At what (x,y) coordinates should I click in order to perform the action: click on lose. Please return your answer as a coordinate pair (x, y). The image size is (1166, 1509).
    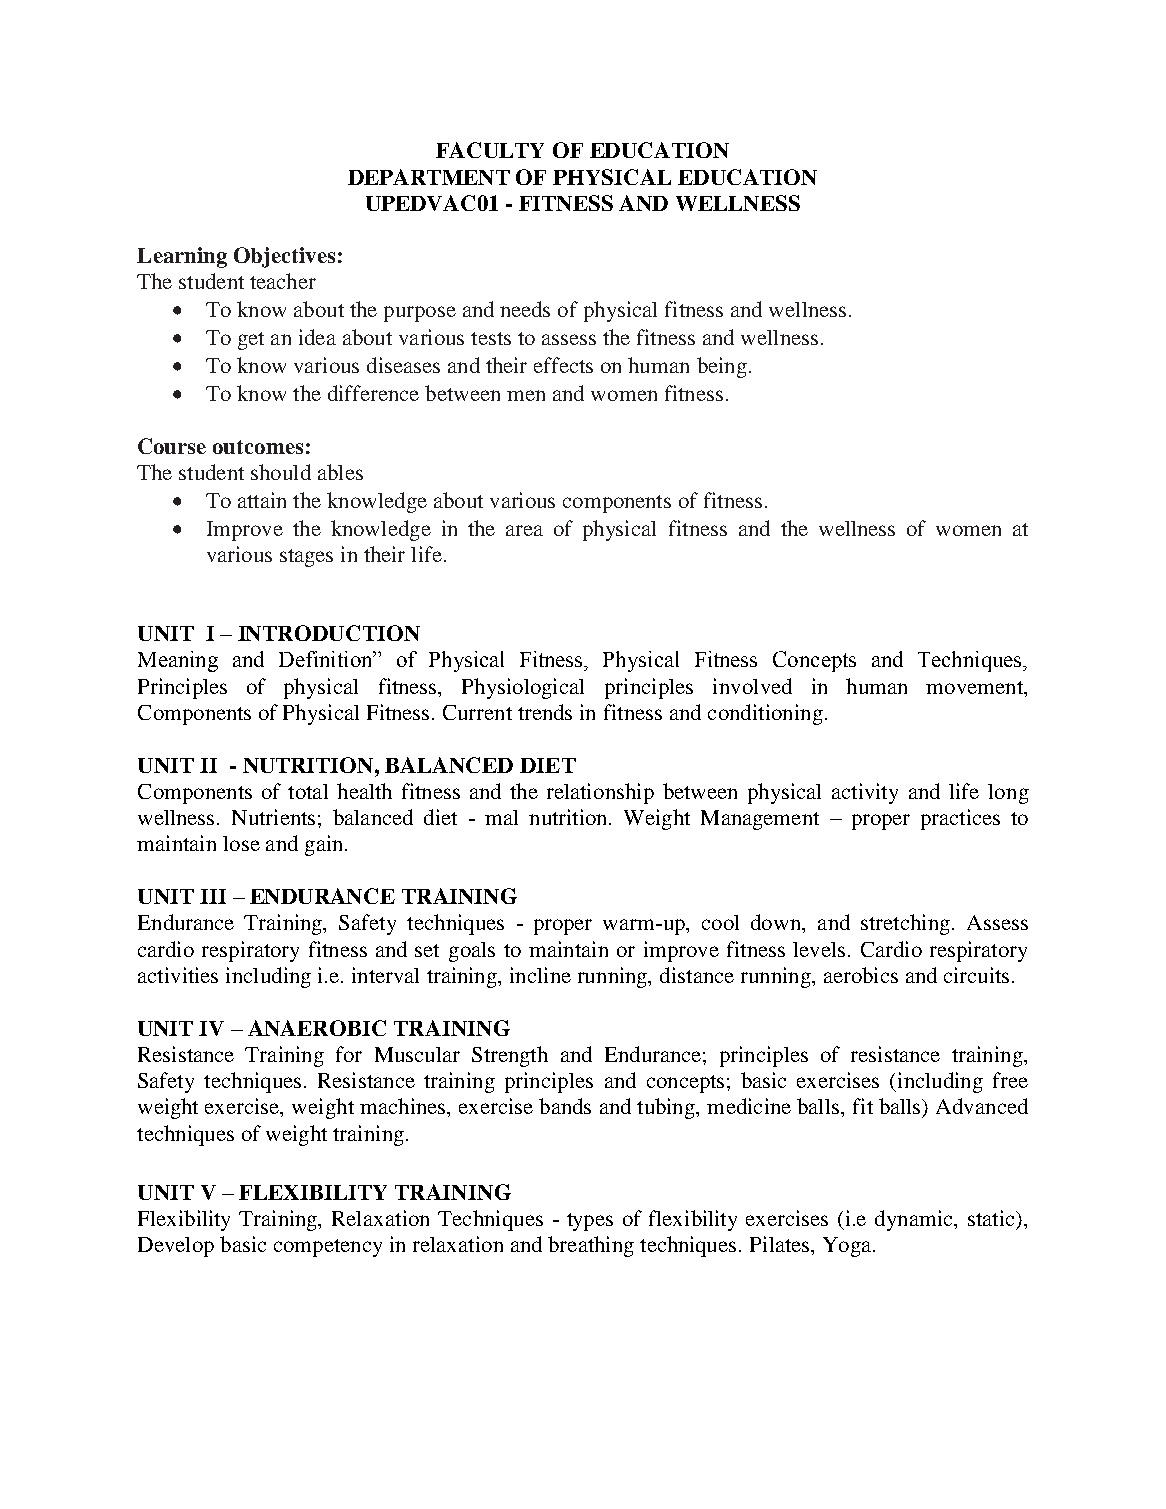
    Looking at the image, I should click on (241, 843).
